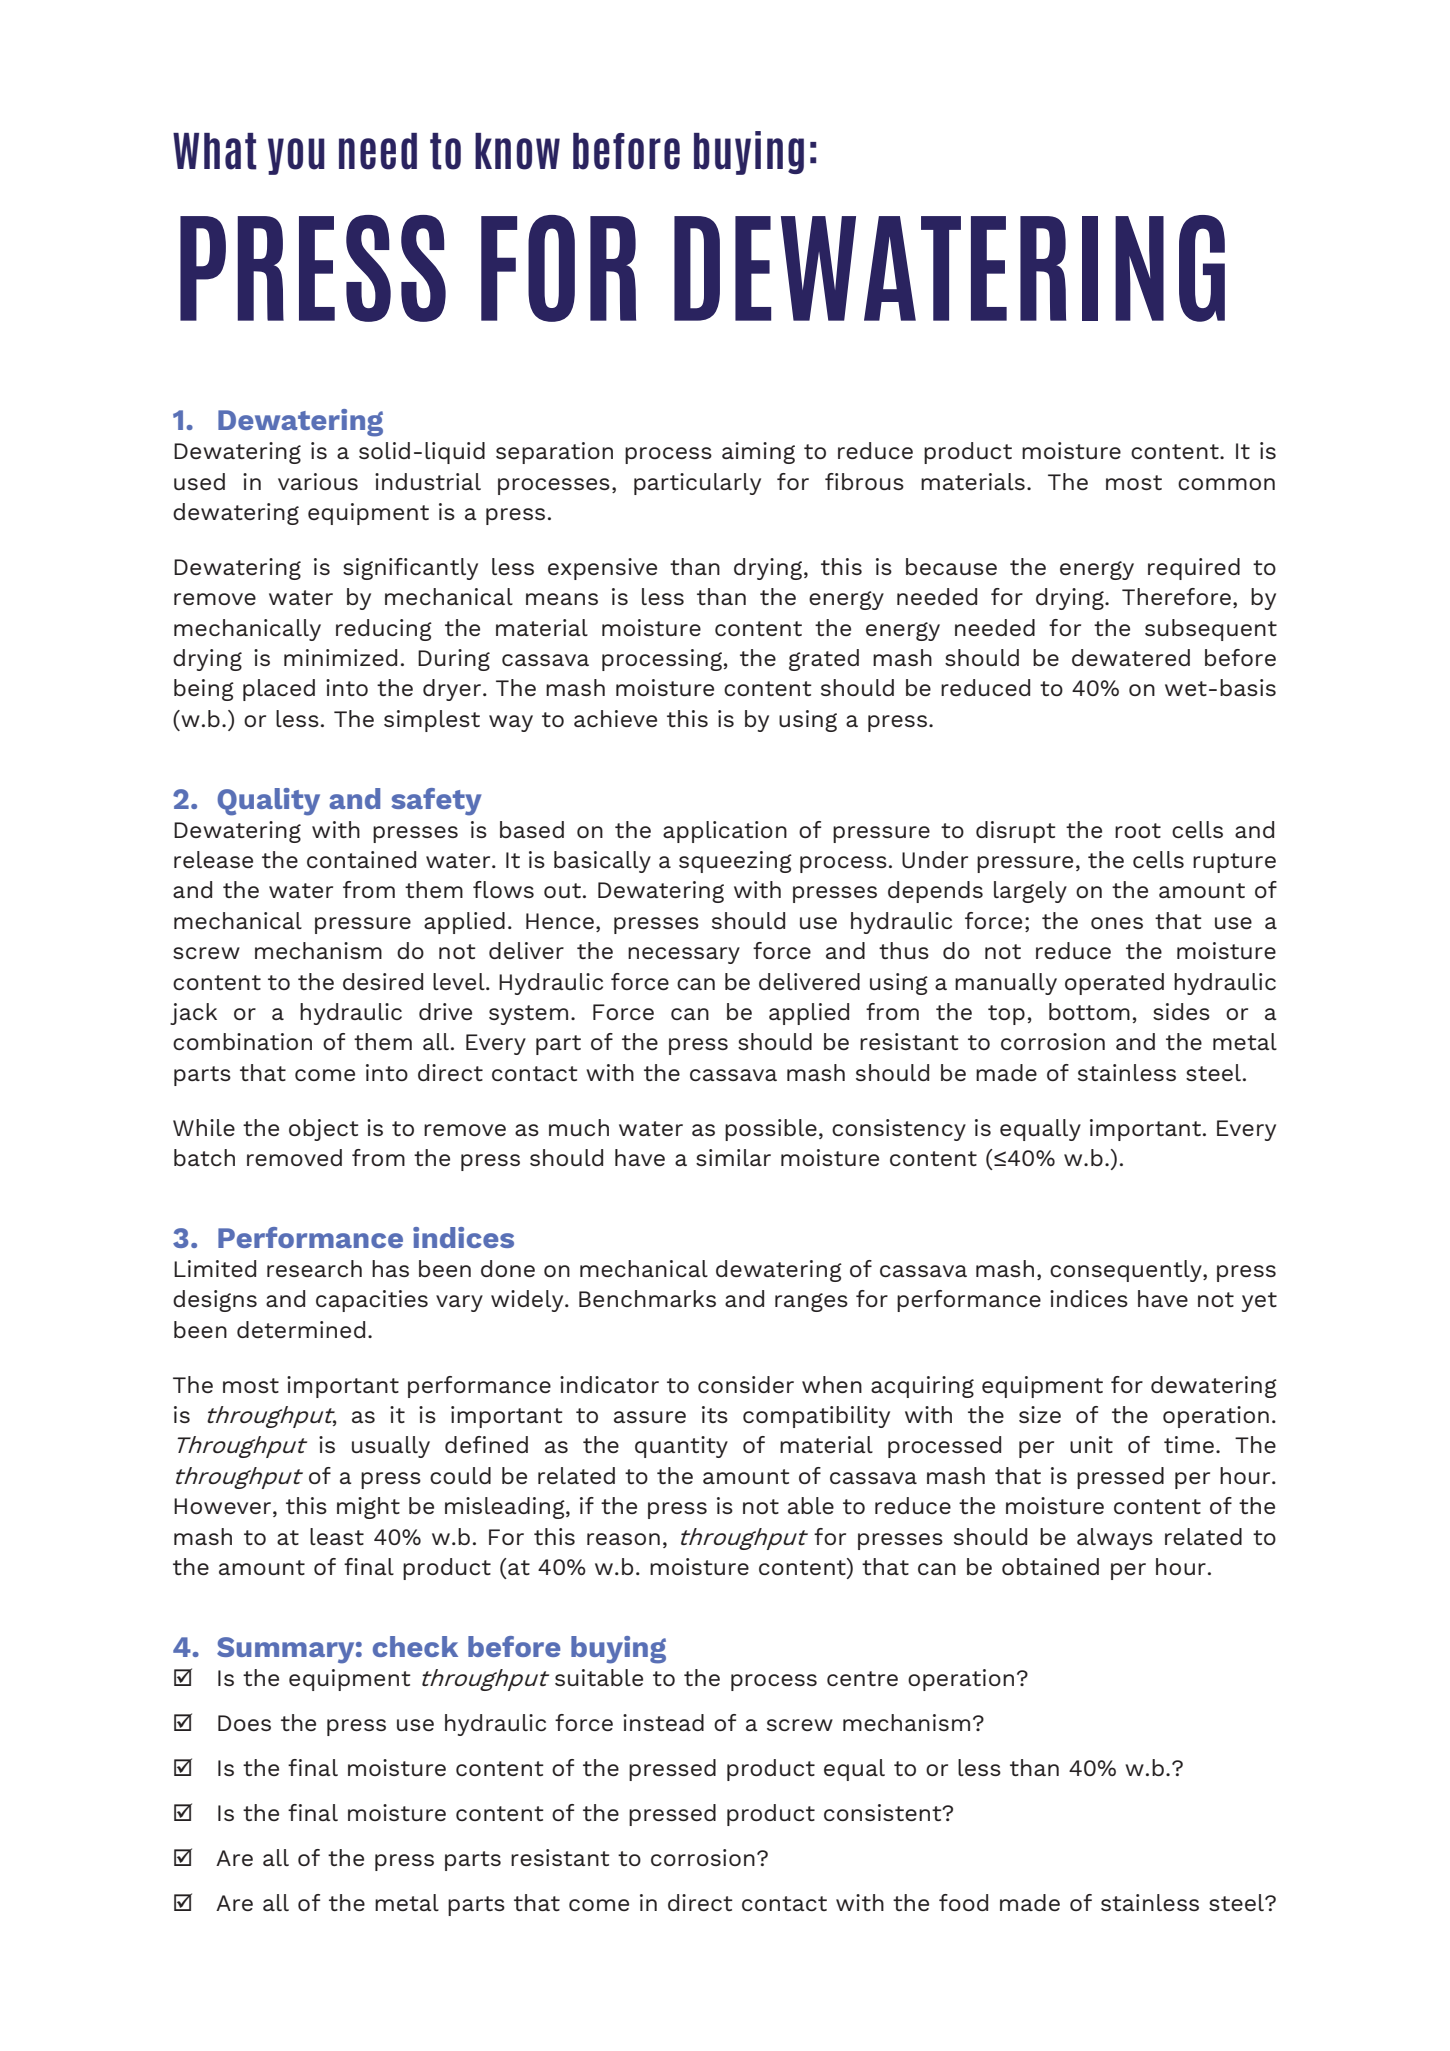  What do you see at coordinates (647, 1298) in the screenshot?
I see `Benchmarks` at bounding box center [647, 1298].
